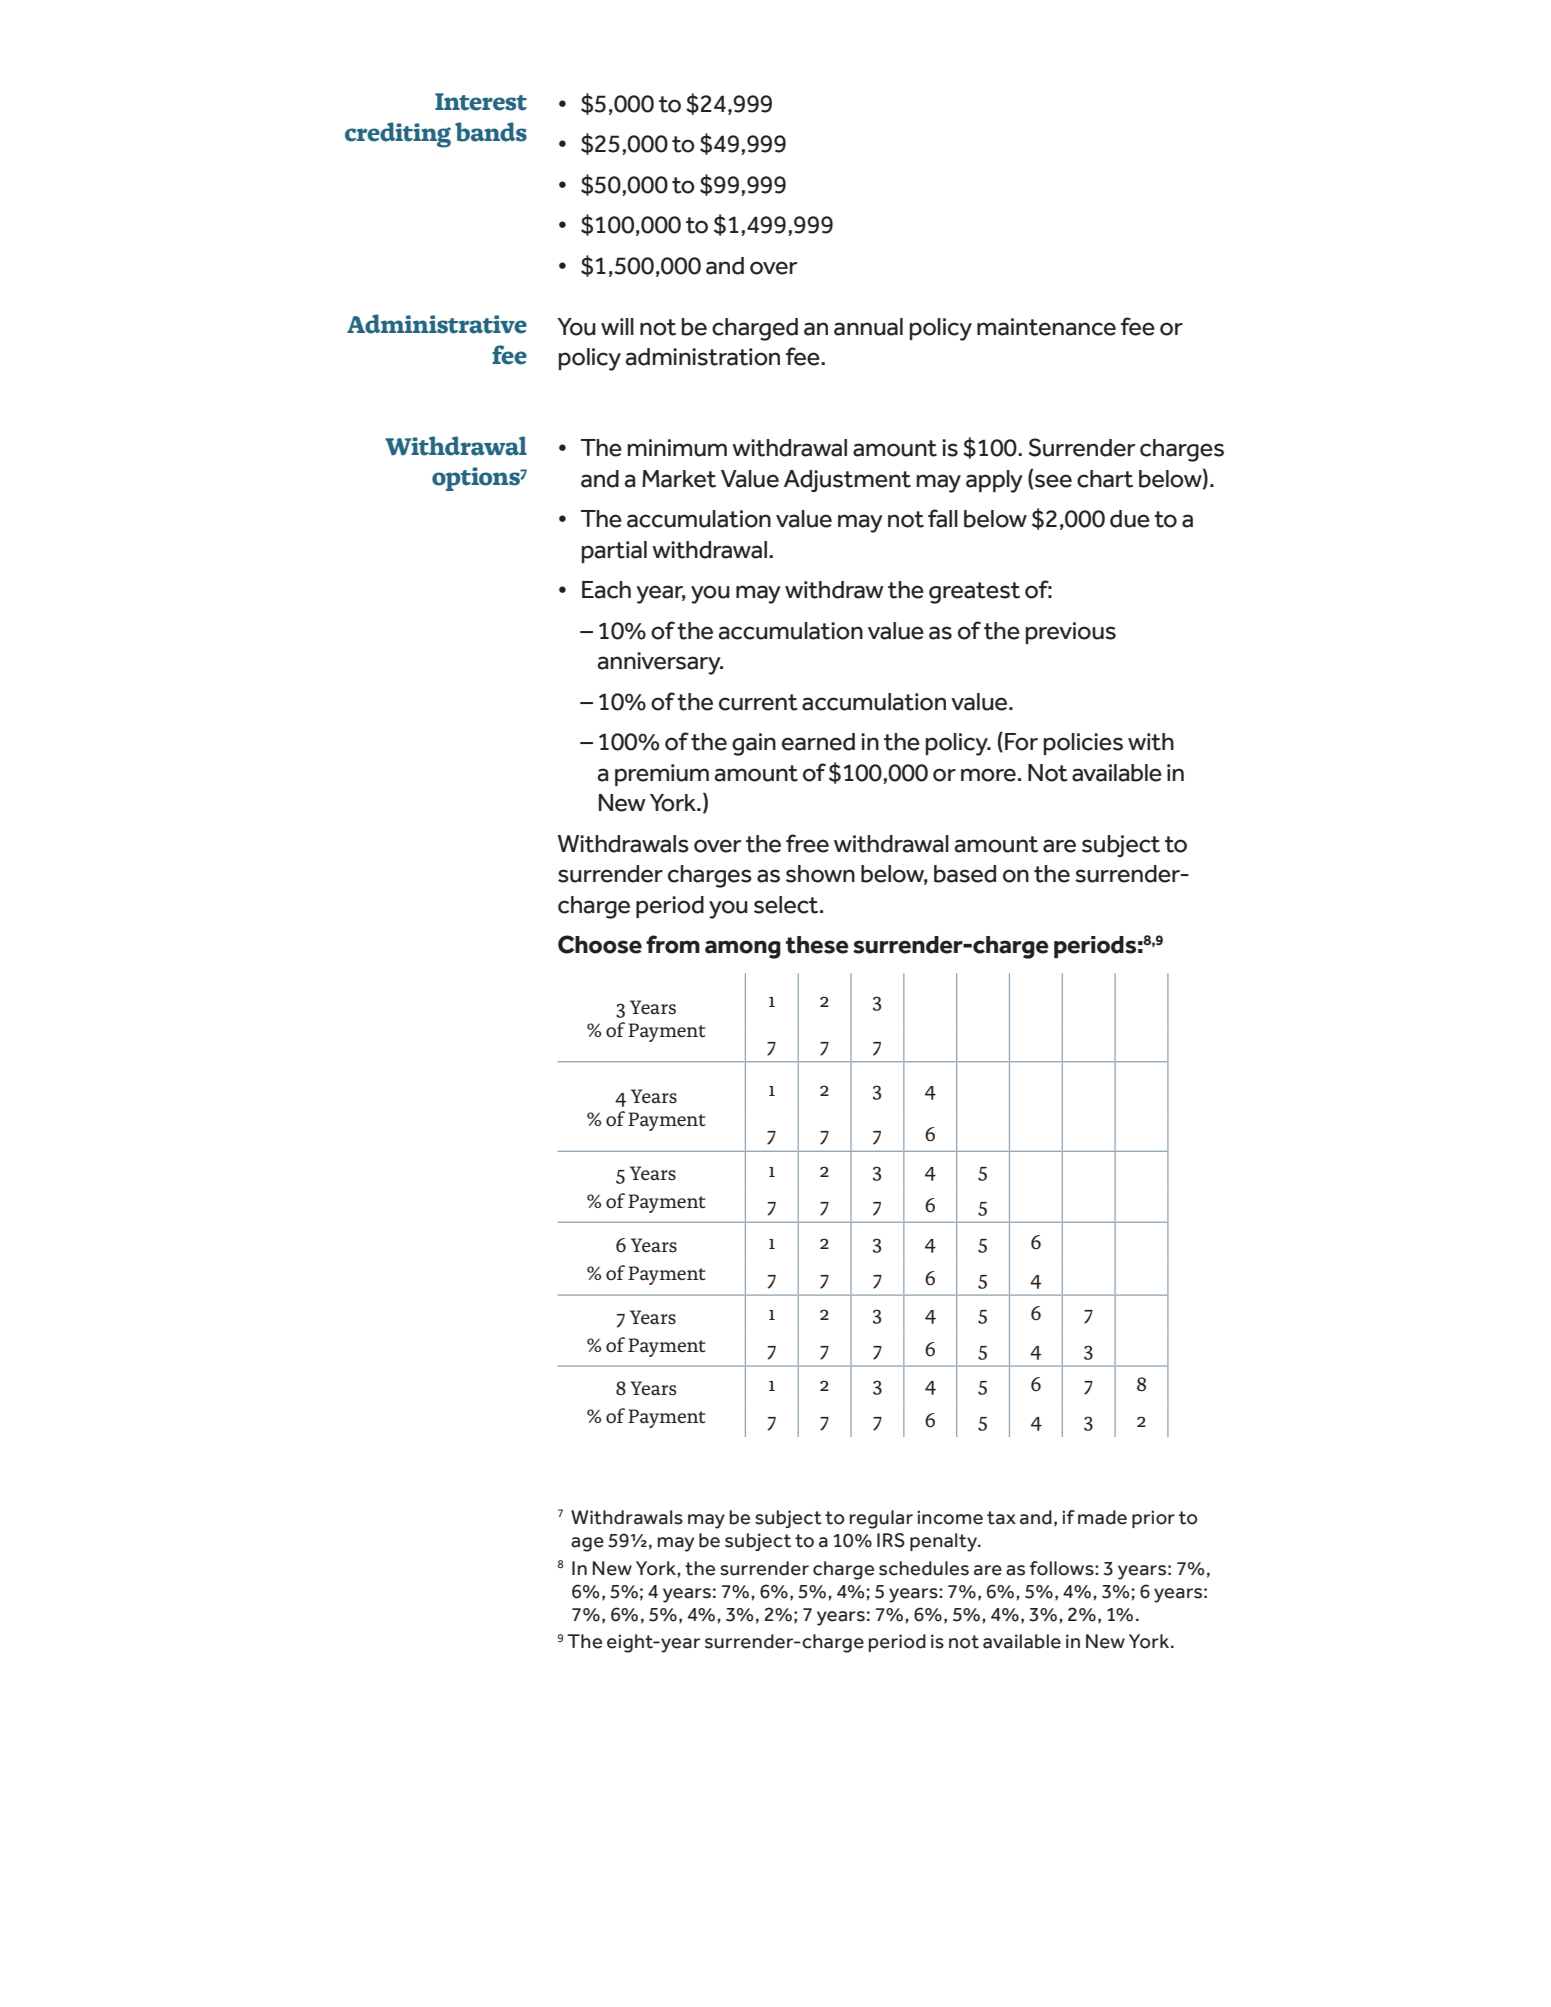  What do you see at coordinates (807, 843) in the screenshot?
I see `free` at bounding box center [807, 843].
